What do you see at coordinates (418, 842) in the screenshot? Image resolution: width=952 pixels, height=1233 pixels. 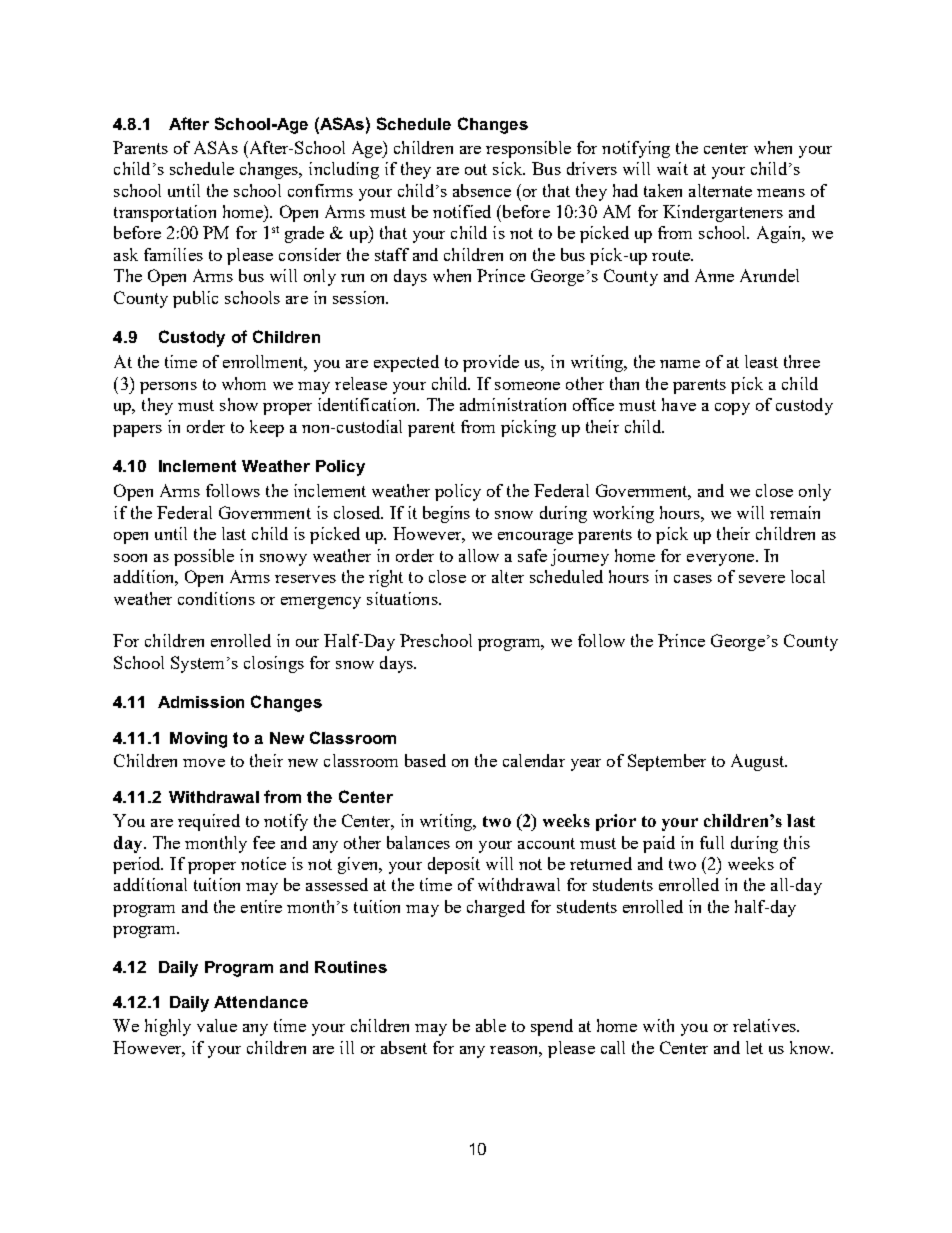 I see `balances` at bounding box center [418, 842].
